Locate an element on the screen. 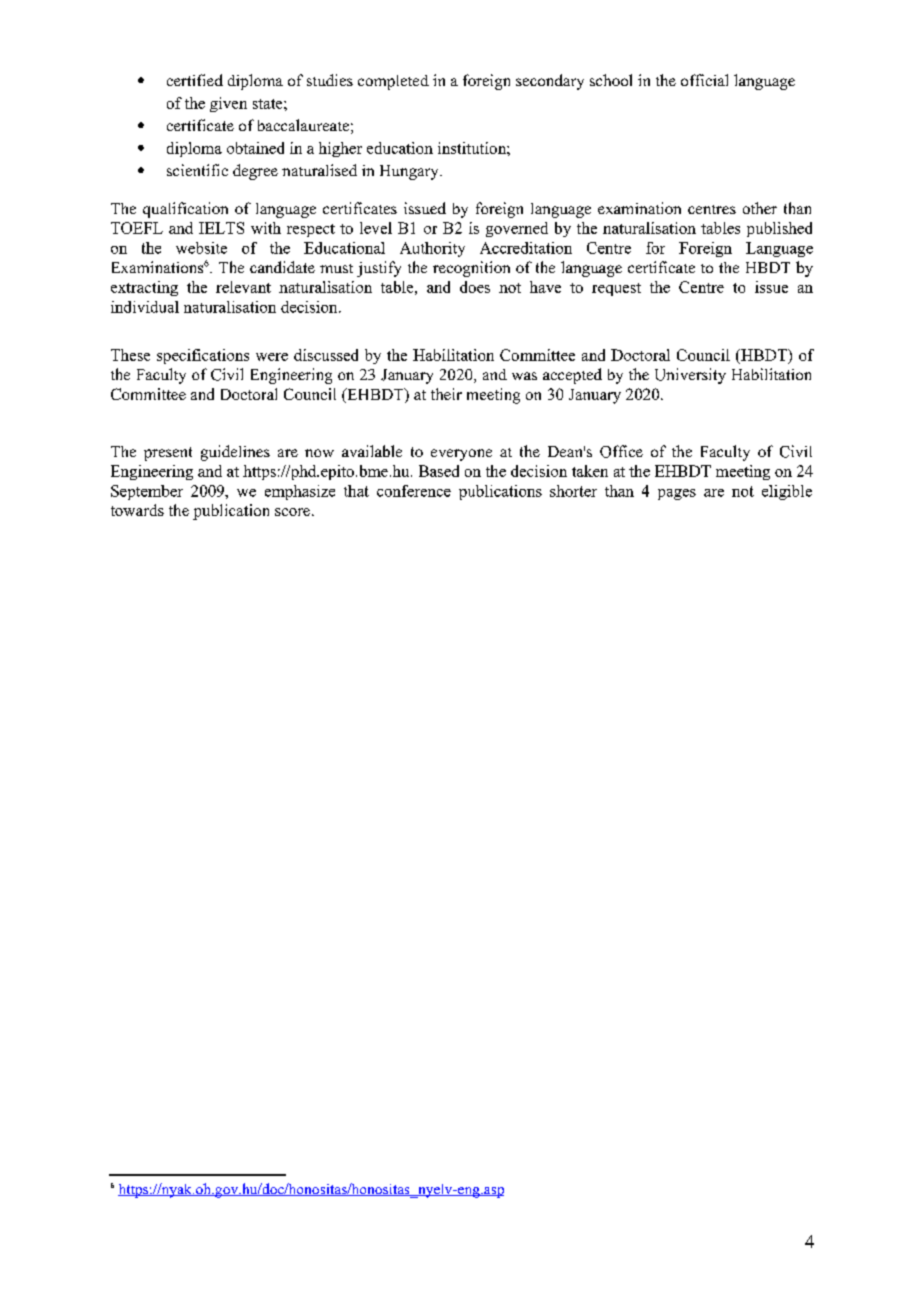 This screenshot has height=1308, width=924. specifications is located at coordinates (203, 356).
